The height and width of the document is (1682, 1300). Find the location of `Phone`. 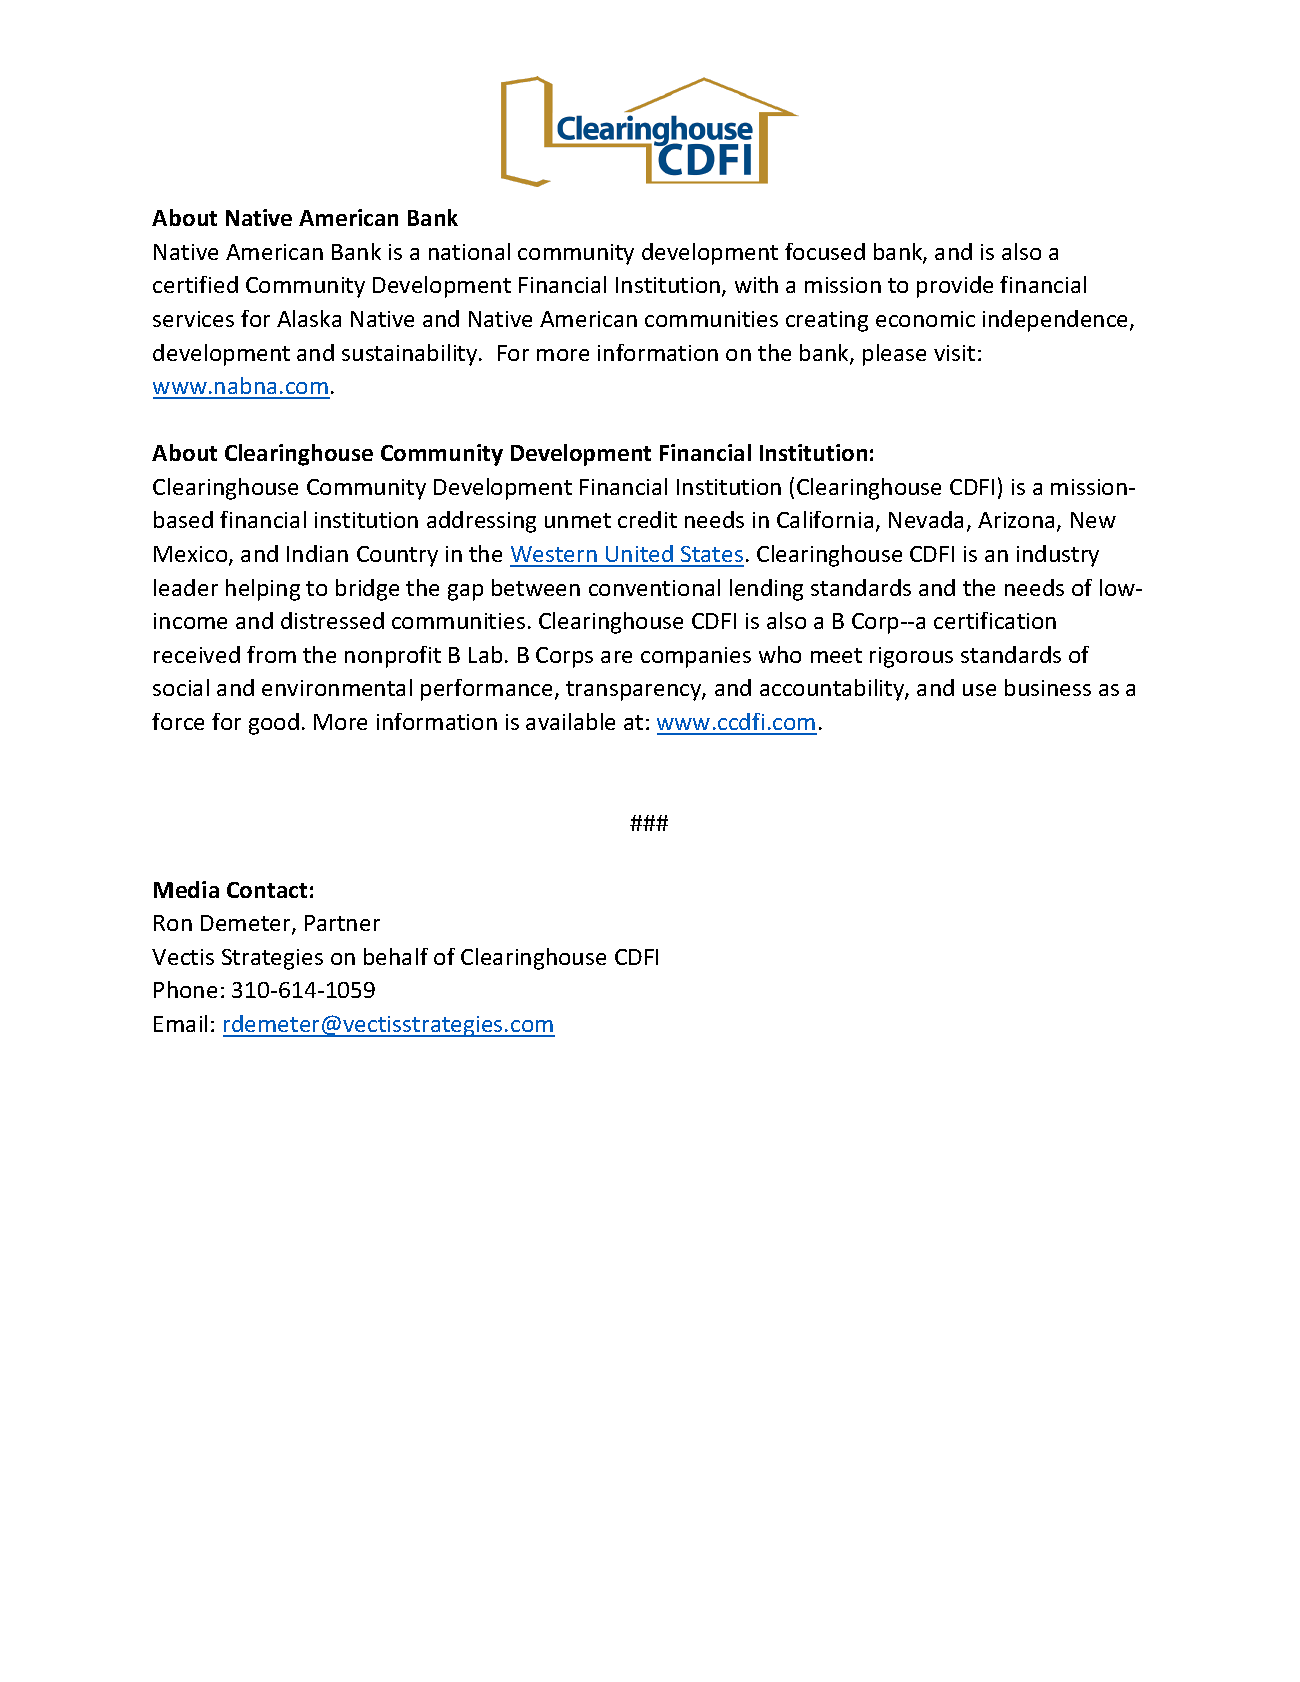

Phone is located at coordinates (185, 989).
